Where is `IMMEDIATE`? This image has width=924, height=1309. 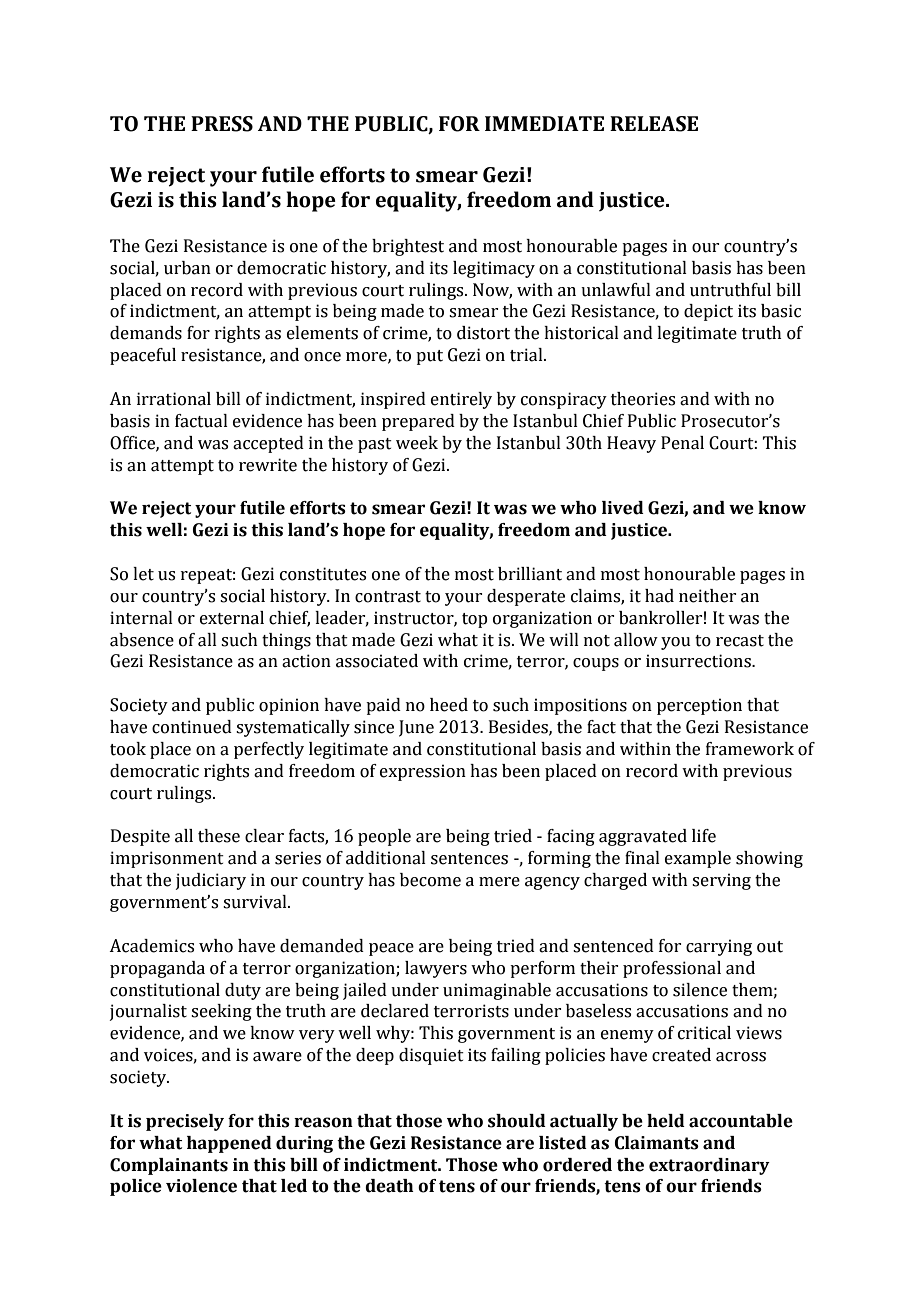 IMMEDIATE is located at coordinates (544, 123).
